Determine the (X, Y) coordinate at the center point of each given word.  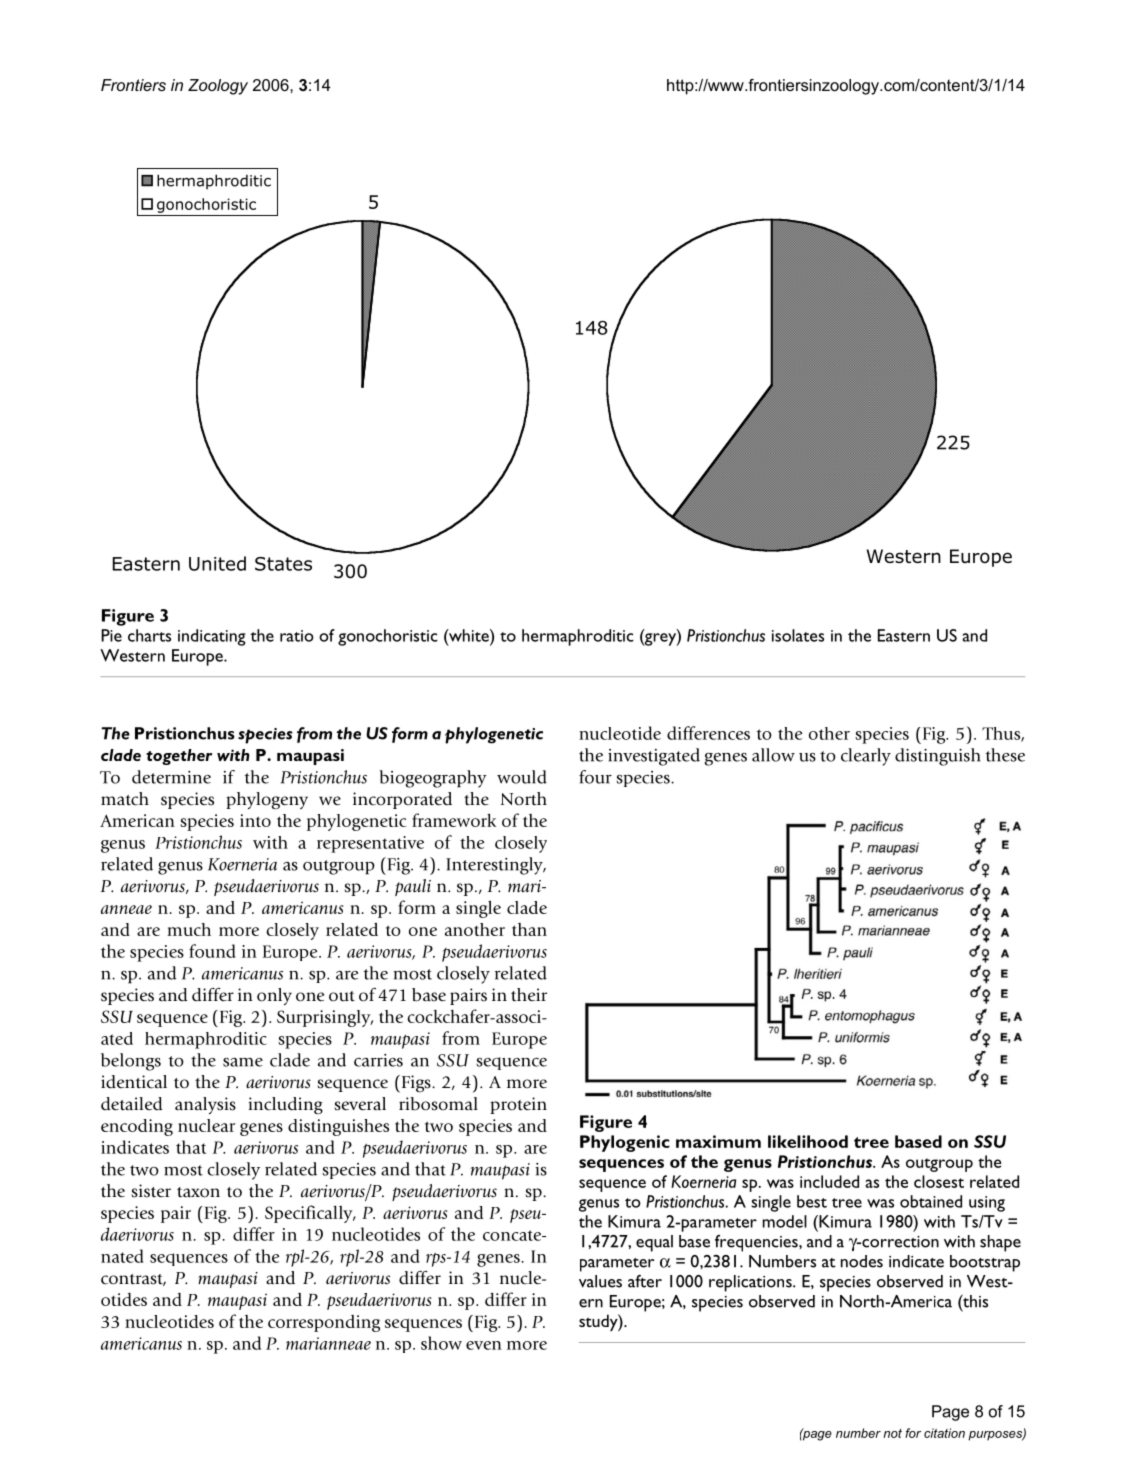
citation (944, 1433)
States (283, 564)
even (484, 1345)
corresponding (324, 1323)
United (217, 563)
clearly (866, 757)
